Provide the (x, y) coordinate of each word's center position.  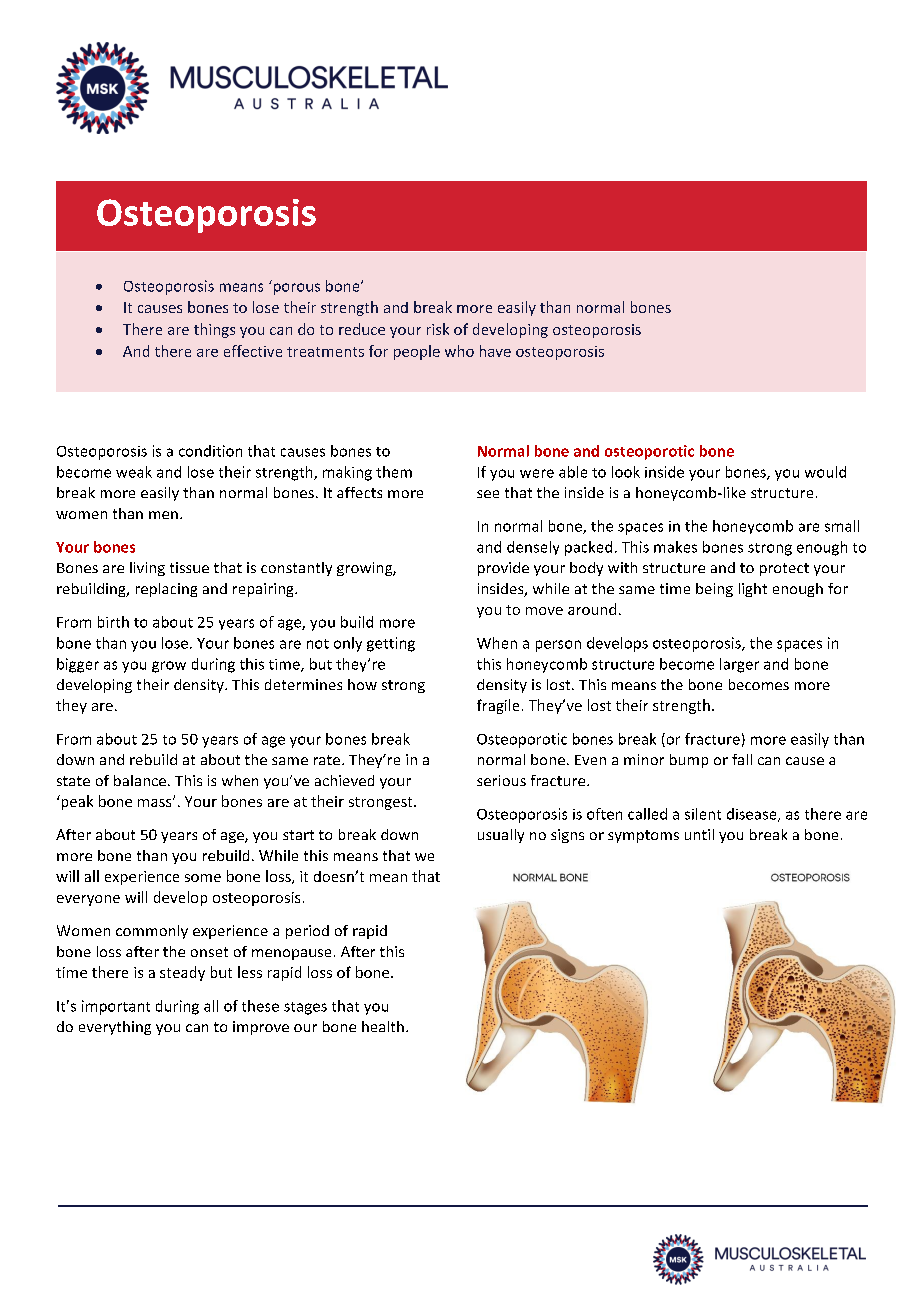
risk (438, 329)
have (495, 351)
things (214, 330)
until (699, 834)
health (383, 1026)
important (116, 1007)
